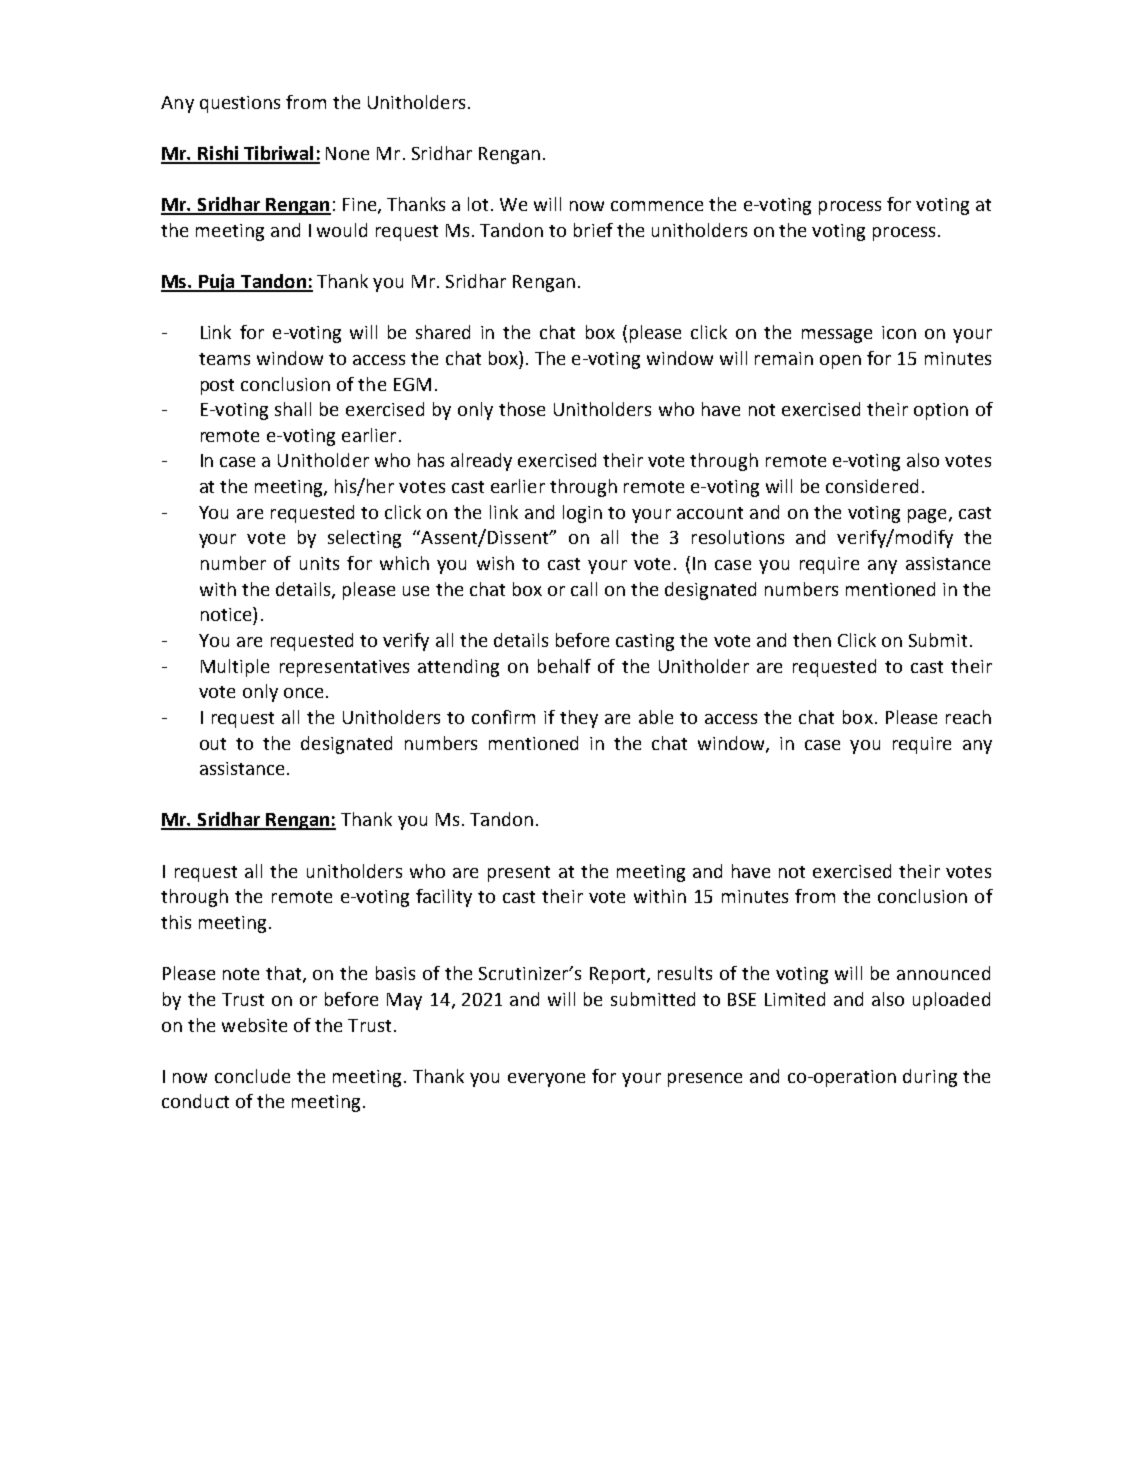  I want to click on everyone, so click(546, 1080).
